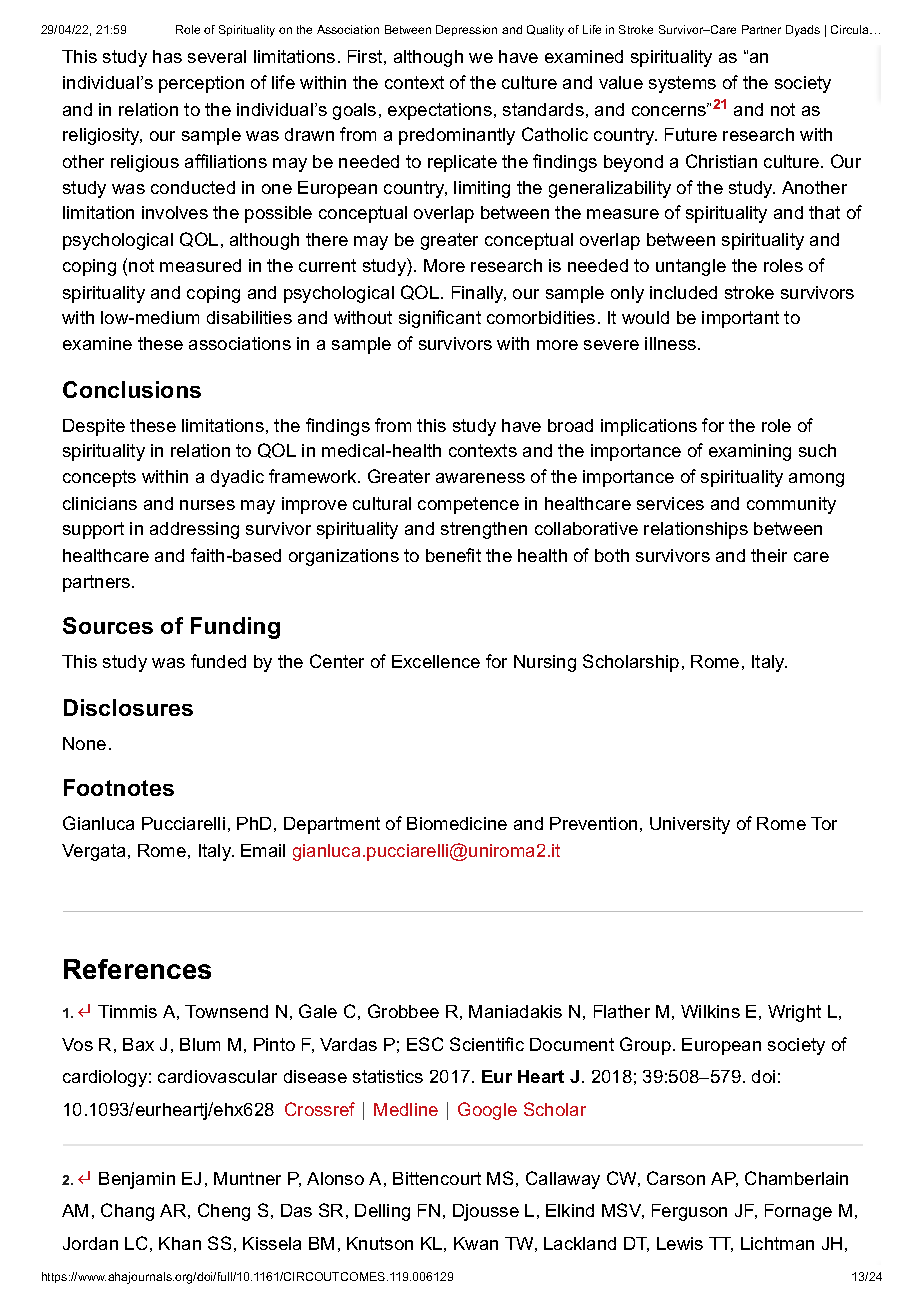 The width and height of the screenshot is (924, 1308). I want to click on funded, so click(218, 661).
